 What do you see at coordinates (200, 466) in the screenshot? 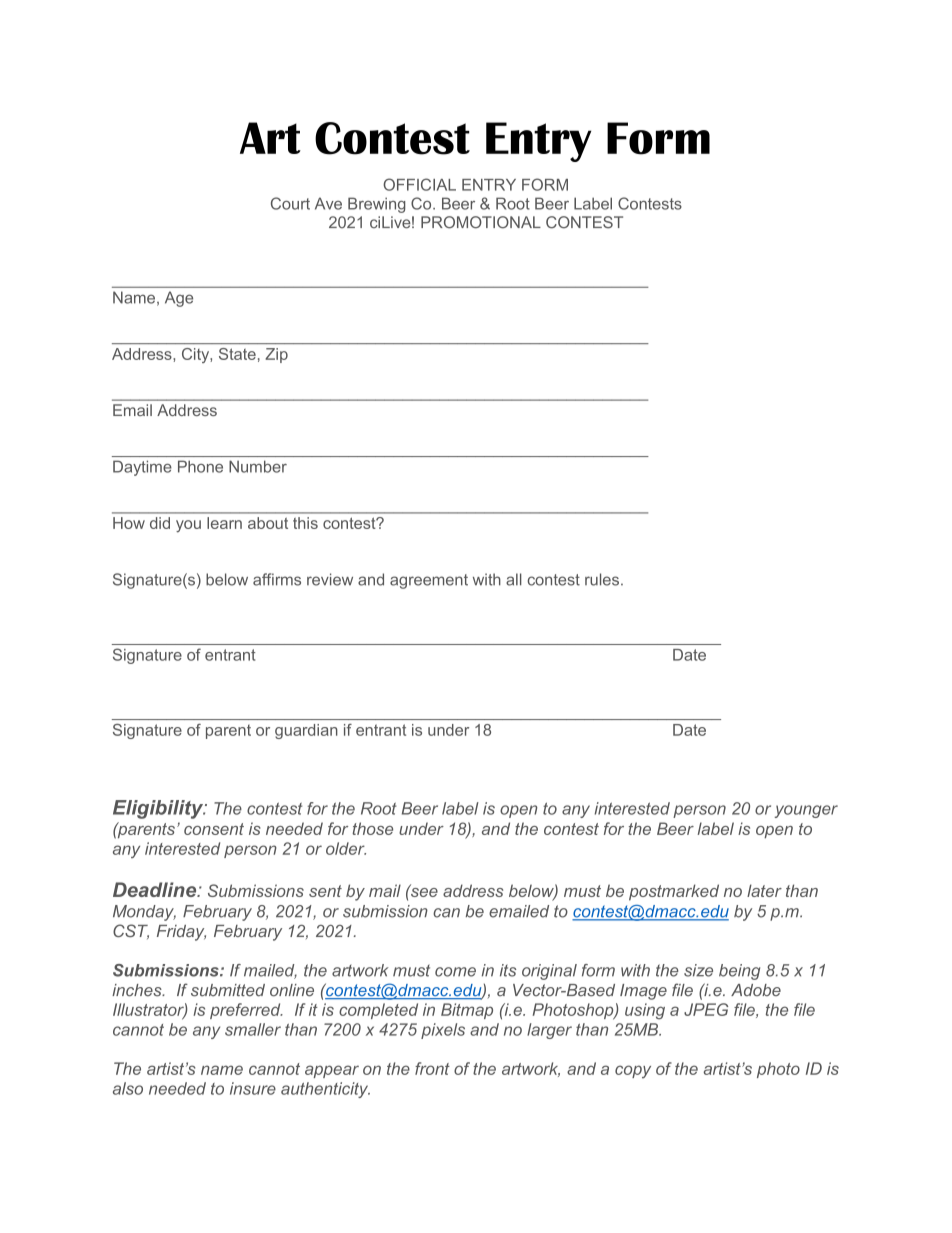
I see `Phone` at bounding box center [200, 466].
